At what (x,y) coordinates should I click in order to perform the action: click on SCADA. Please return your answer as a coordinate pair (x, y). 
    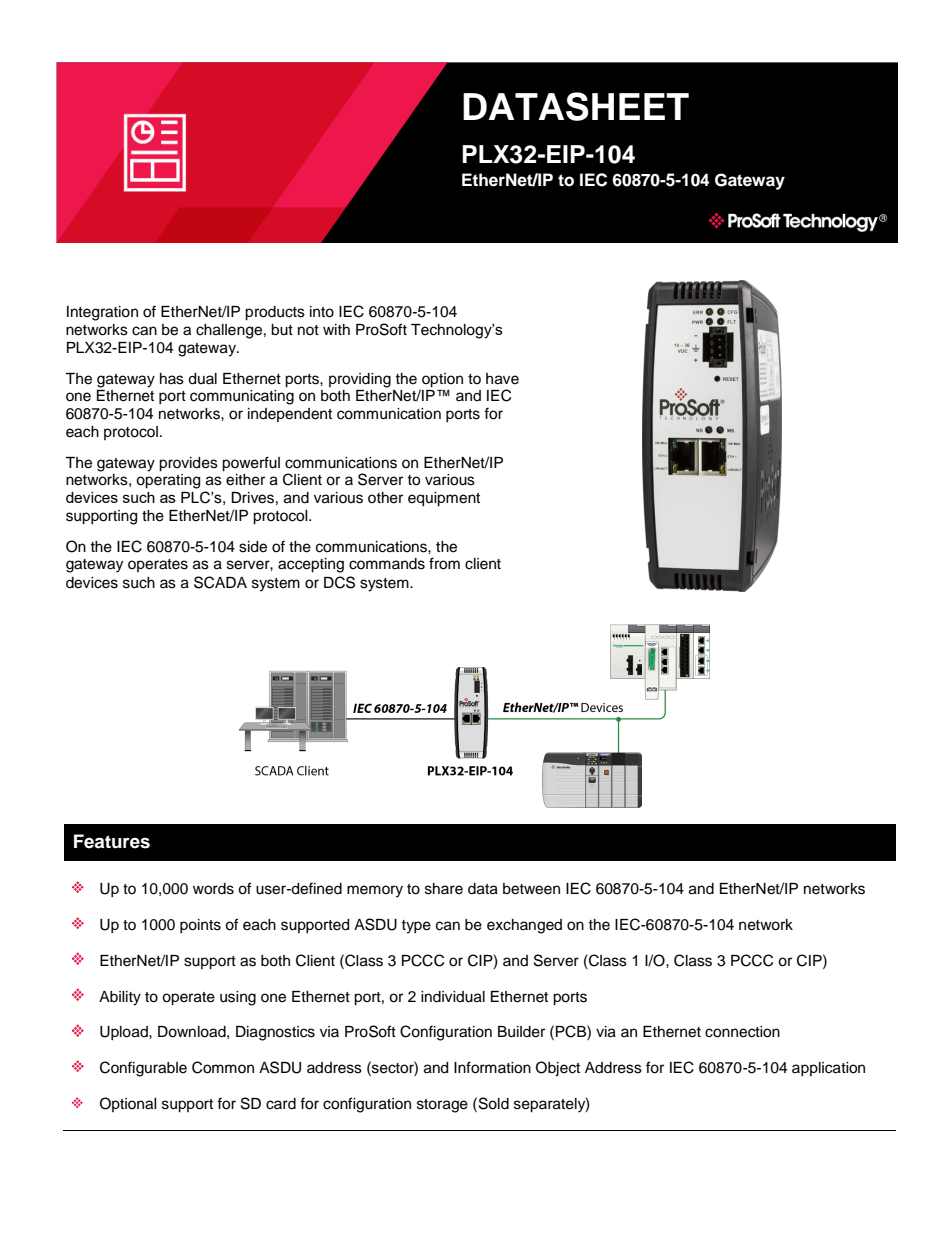
    Looking at the image, I should click on (220, 582).
